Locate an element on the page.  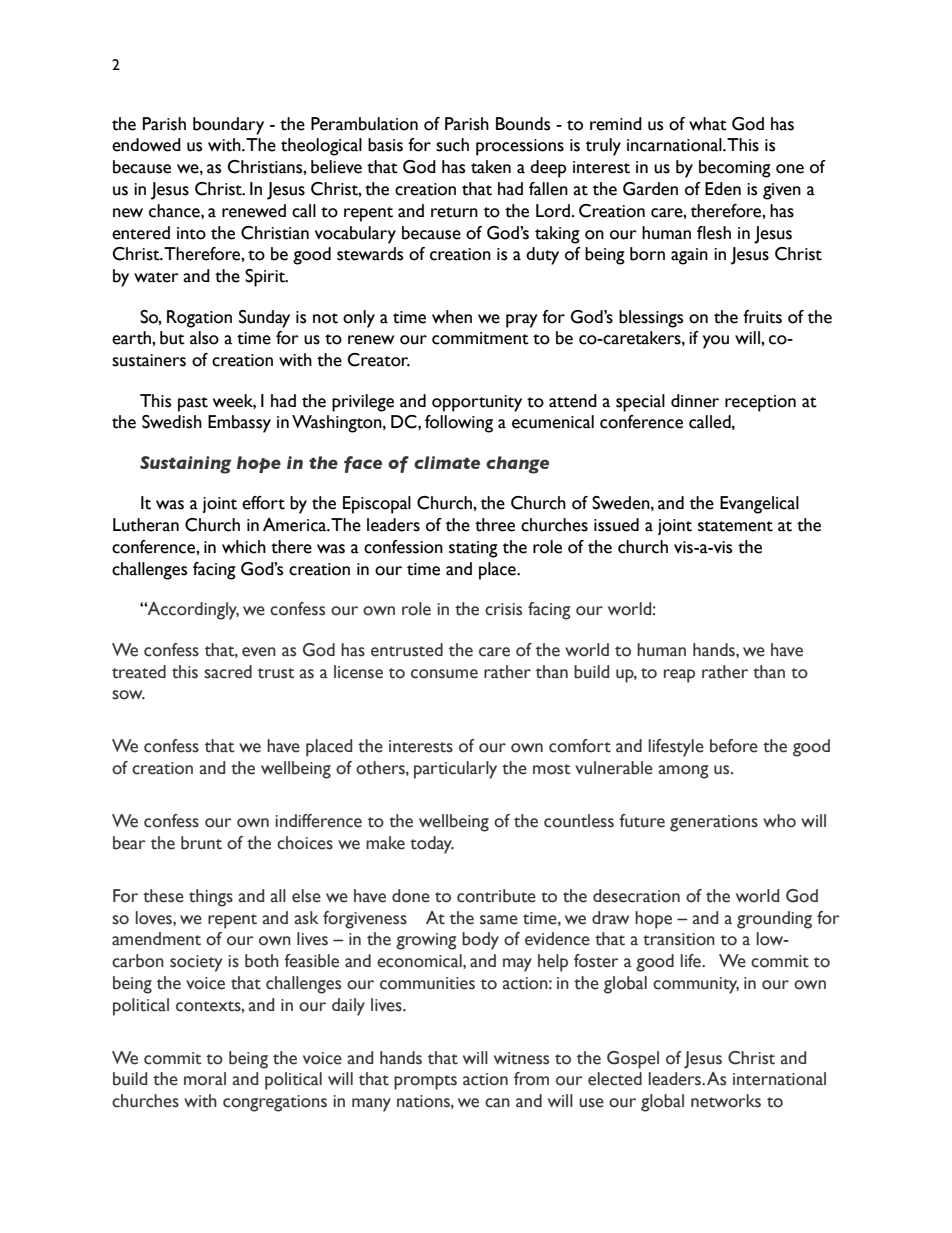
dinner is located at coordinates (695, 401).
